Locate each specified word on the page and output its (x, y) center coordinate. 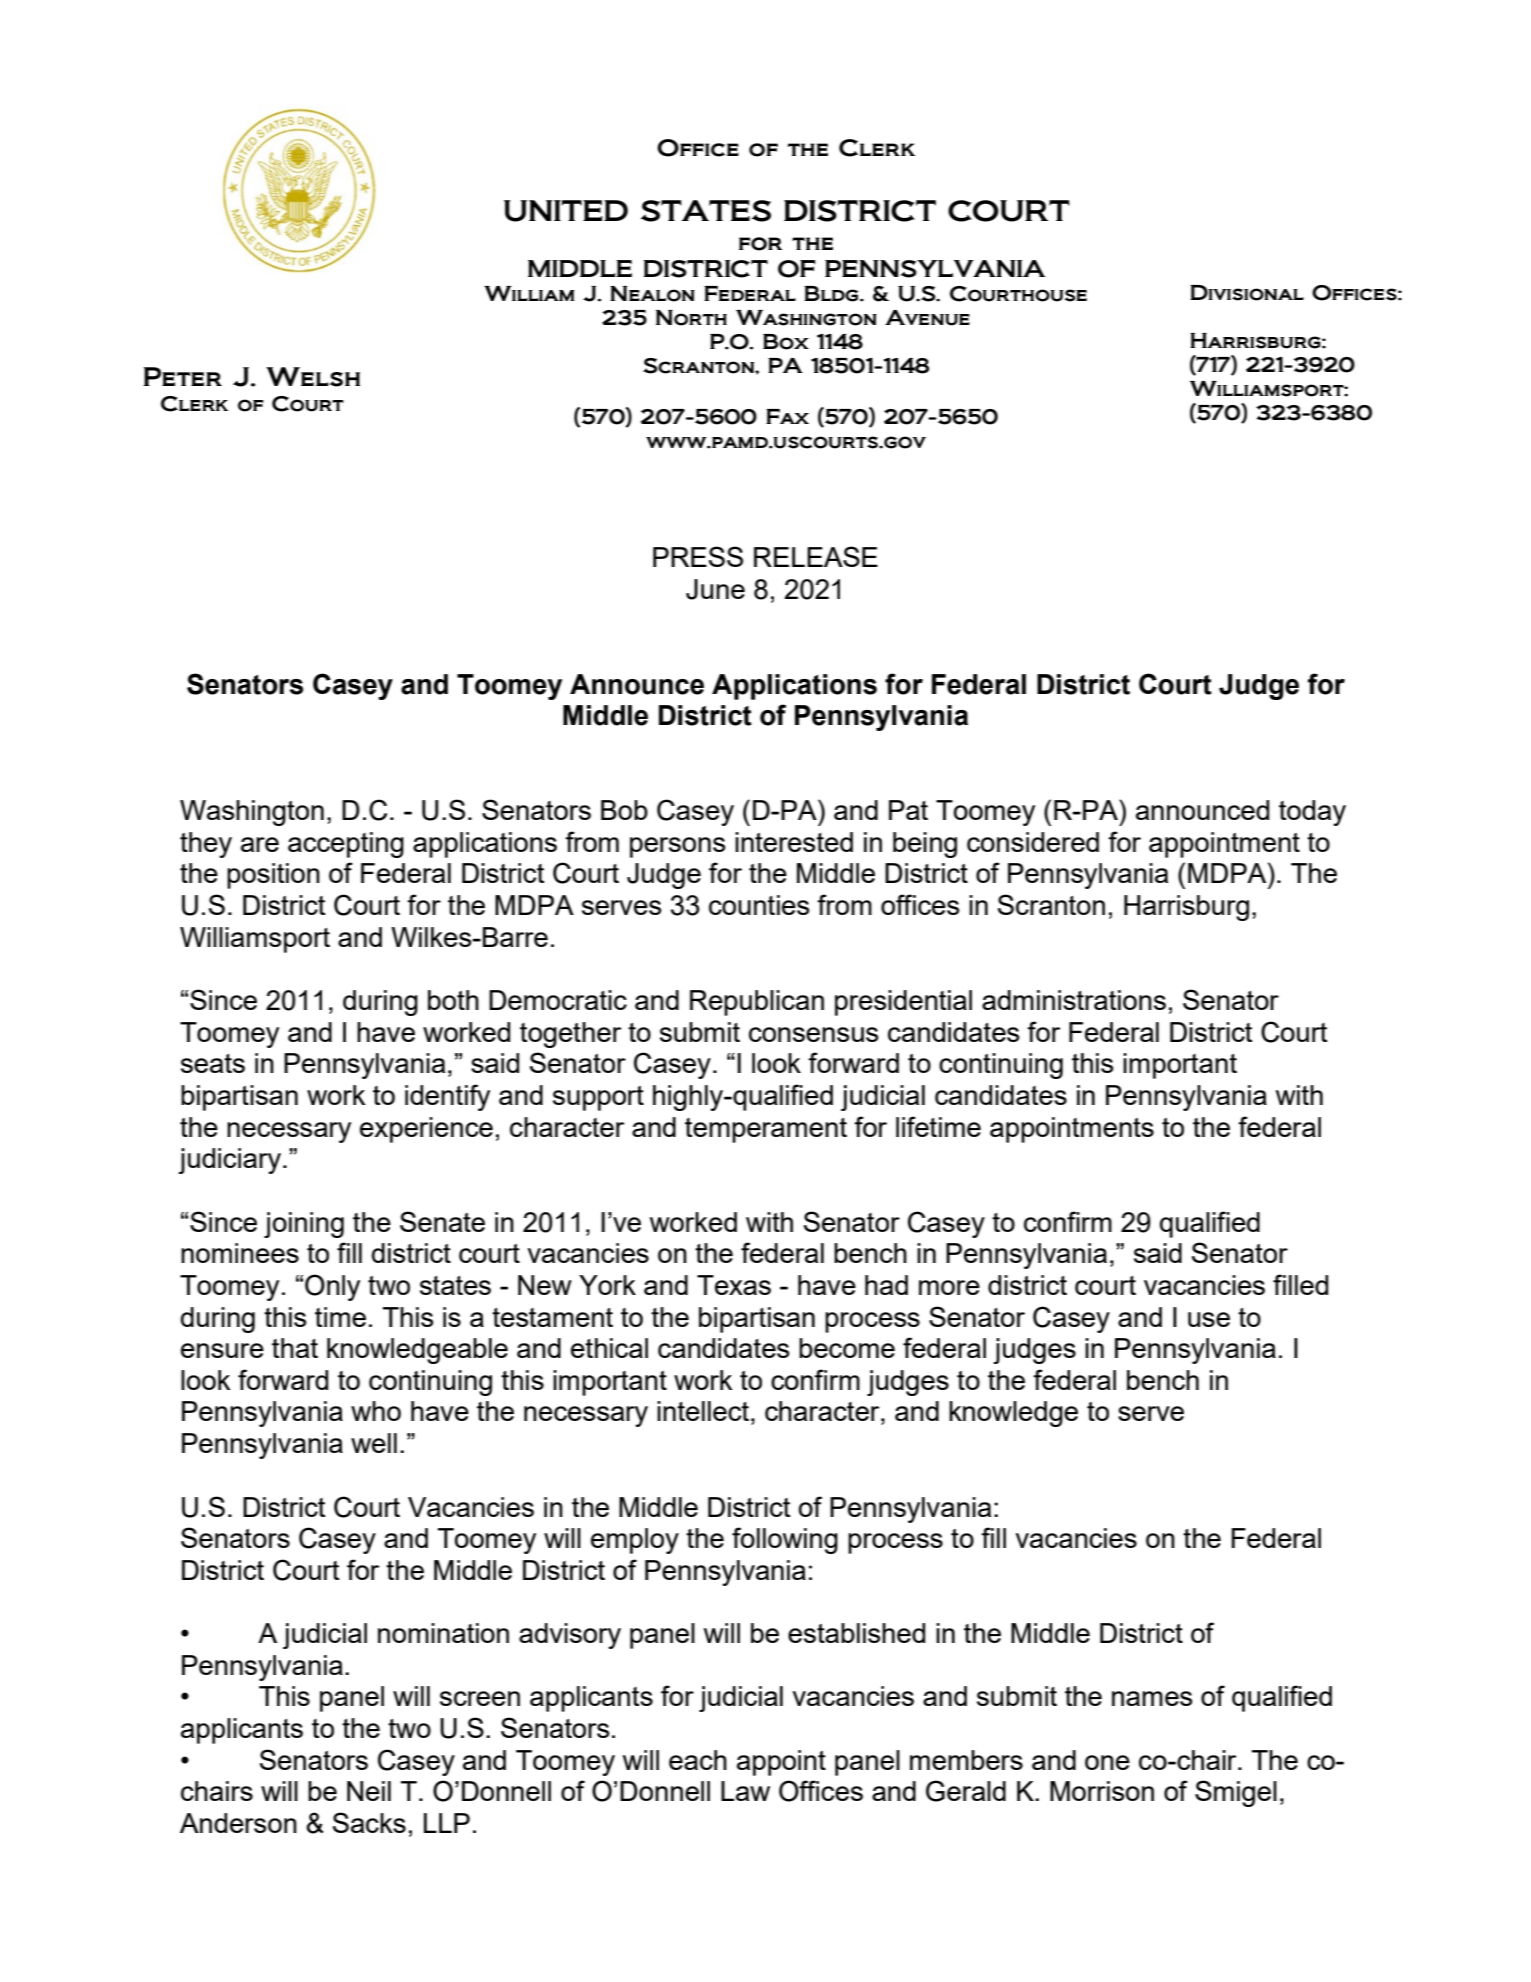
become (847, 1348)
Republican (757, 1003)
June (715, 589)
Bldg (832, 294)
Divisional (1247, 293)
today (1312, 813)
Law (745, 1791)
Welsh (313, 377)
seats (213, 1063)
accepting (346, 845)
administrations (1074, 1000)
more (949, 1287)
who (376, 1411)
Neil (369, 1791)
